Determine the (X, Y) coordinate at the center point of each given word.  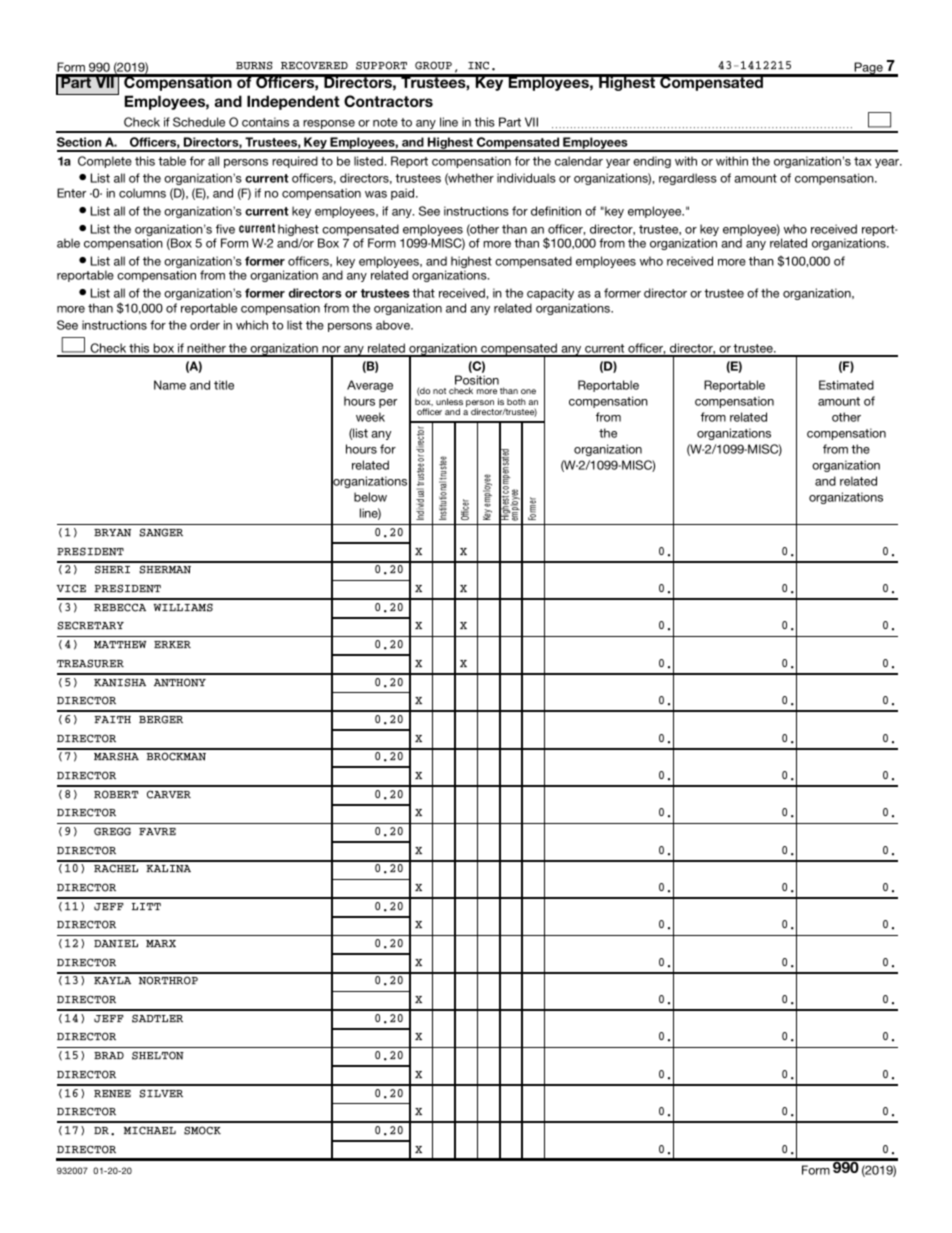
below (370, 497)
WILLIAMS (183, 607)
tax (863, 161)
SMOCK (202, 1130)
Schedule (199, 122)
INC (478, 65)
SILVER (161, 1093)
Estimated (846, 385)
